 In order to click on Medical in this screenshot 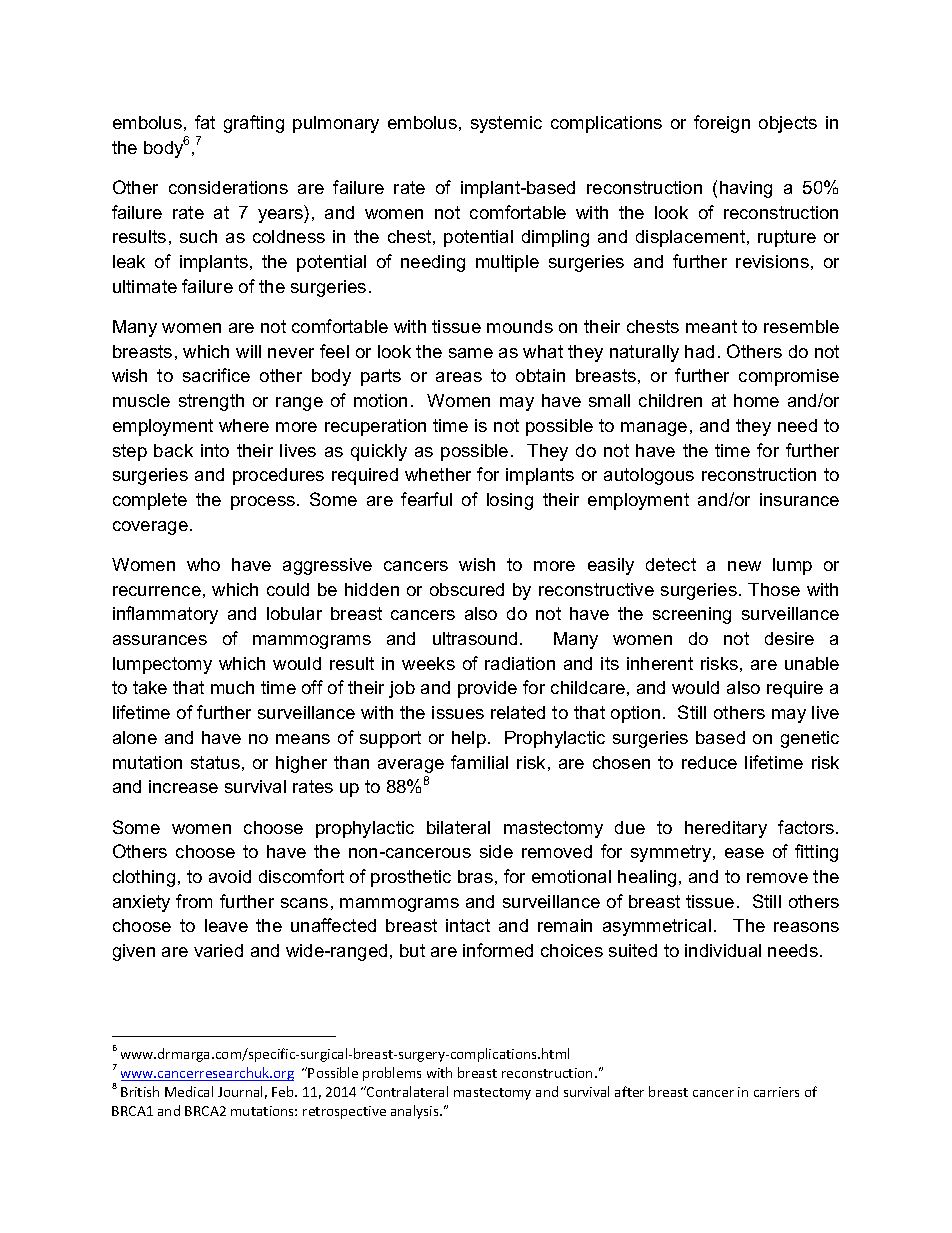, I will do `click(189, 1091)`.
